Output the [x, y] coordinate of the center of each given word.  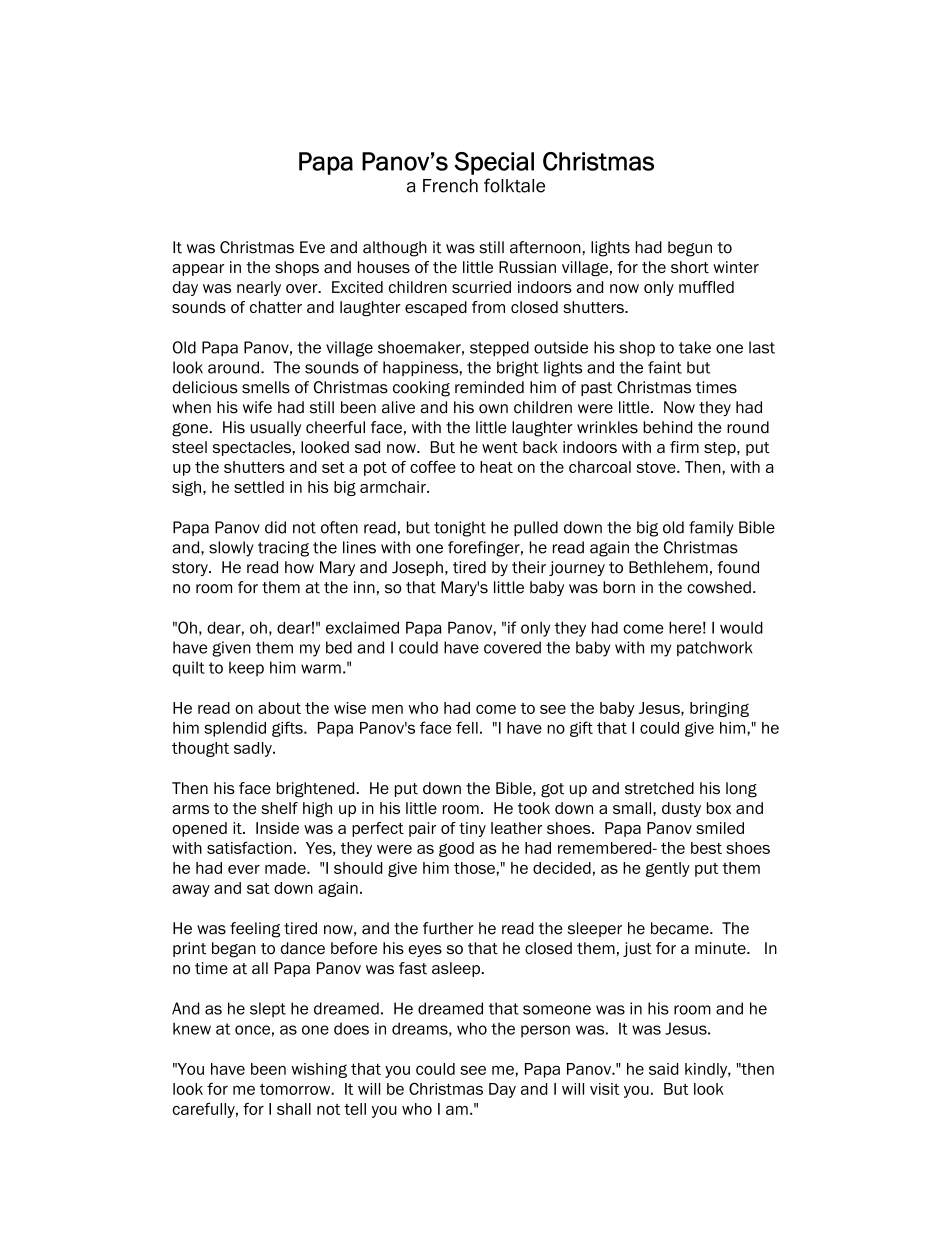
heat [496, 467]
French [450, 186]
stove [657, 467]
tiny [472, 829]
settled [259, 487]
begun [690, 249]
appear [198, 270]
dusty [681, 809]
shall [294, 1109]
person [545, 1031]
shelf [280, 808]
